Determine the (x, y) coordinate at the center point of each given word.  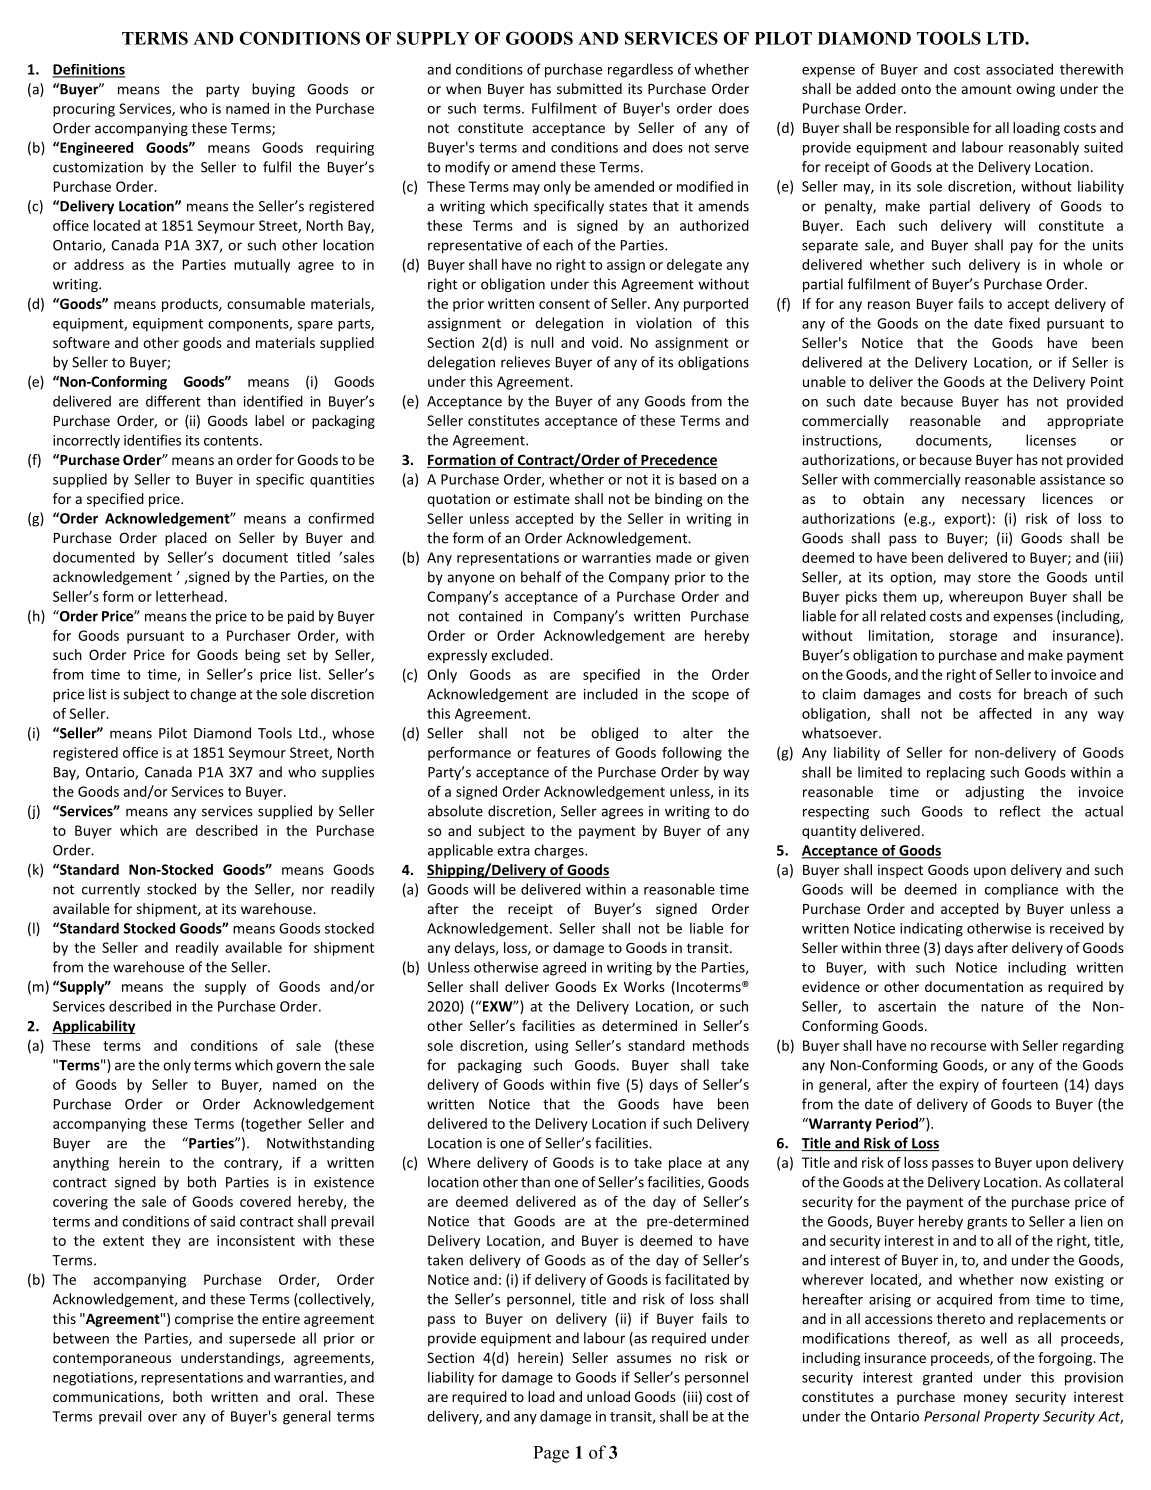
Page (551, 1454)
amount (987, 89)
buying (273, 90)
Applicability (93, 1027)
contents (232, 441)
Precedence (678, 461)
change (213, 695)
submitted (589, 88)
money (986, 1399)
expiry (959, 1086)
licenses (1051, 440)
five (608, 1084)
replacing (956, 773)
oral (311, 1396)
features (563, 752)
